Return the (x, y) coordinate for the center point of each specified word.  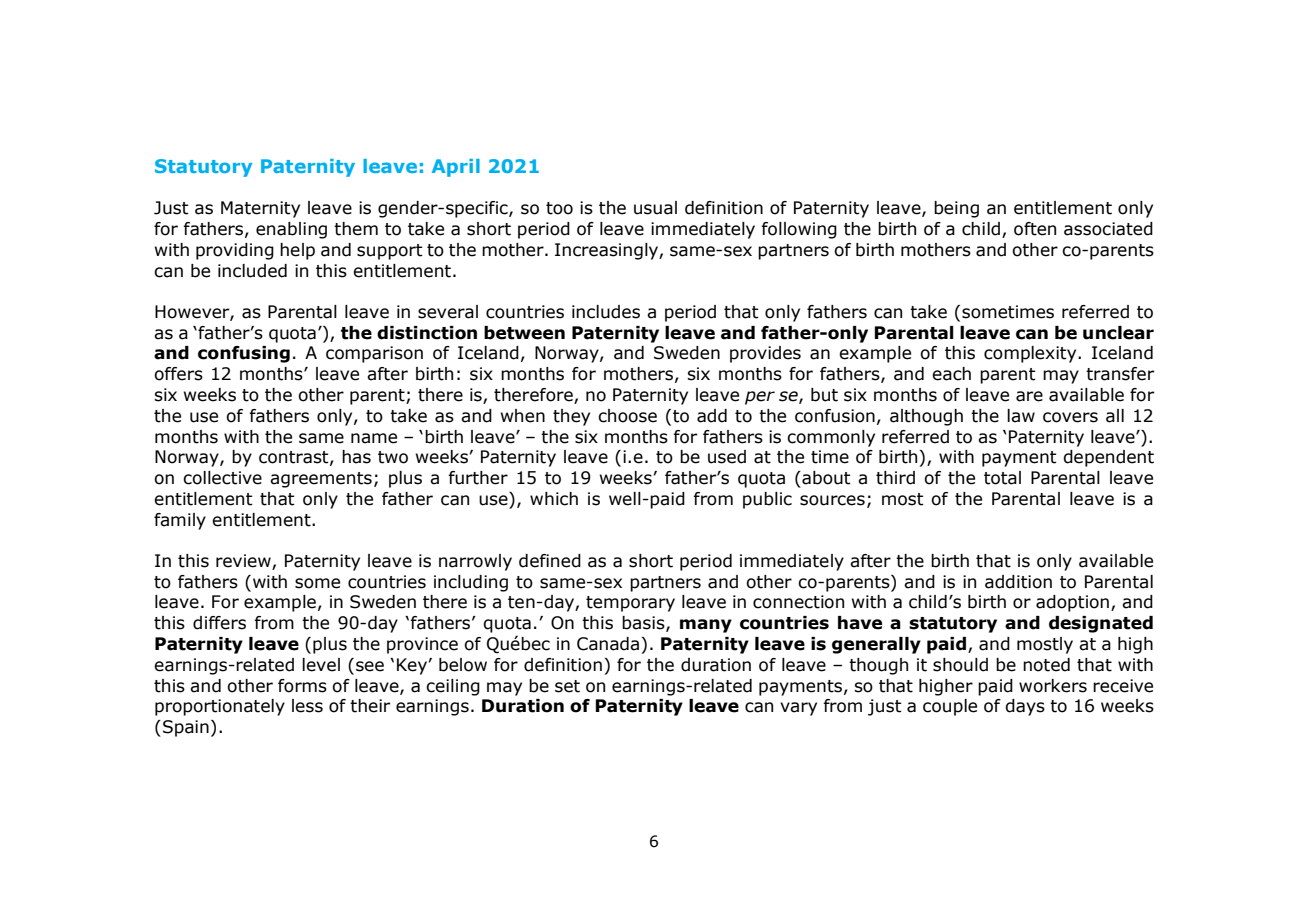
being (956, 209)
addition (1018, 582)
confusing (244, 354)
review (244, 562)
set (567, 686)
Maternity (260, 209)
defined (550, 561)
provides (765, 354)
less (307, 706)
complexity (1031, 354)
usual (655, 208)
